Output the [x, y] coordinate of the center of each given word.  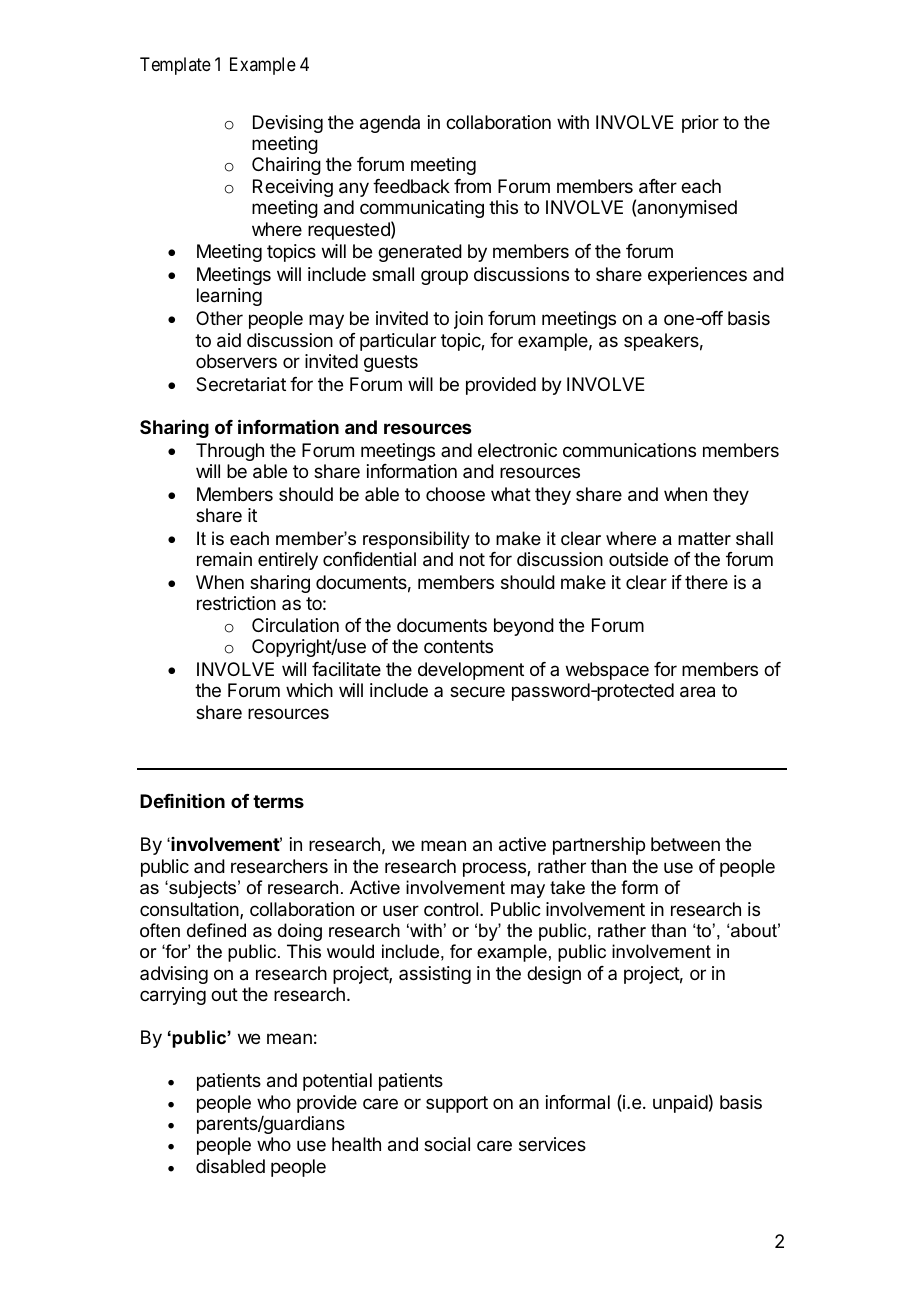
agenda [390, 124]
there [706, 582]
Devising [288, 124]
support [457, 1104]
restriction [236, 603]
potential [337, 1082]
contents [458, 646]
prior [700, 124]
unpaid [680, 1104]
